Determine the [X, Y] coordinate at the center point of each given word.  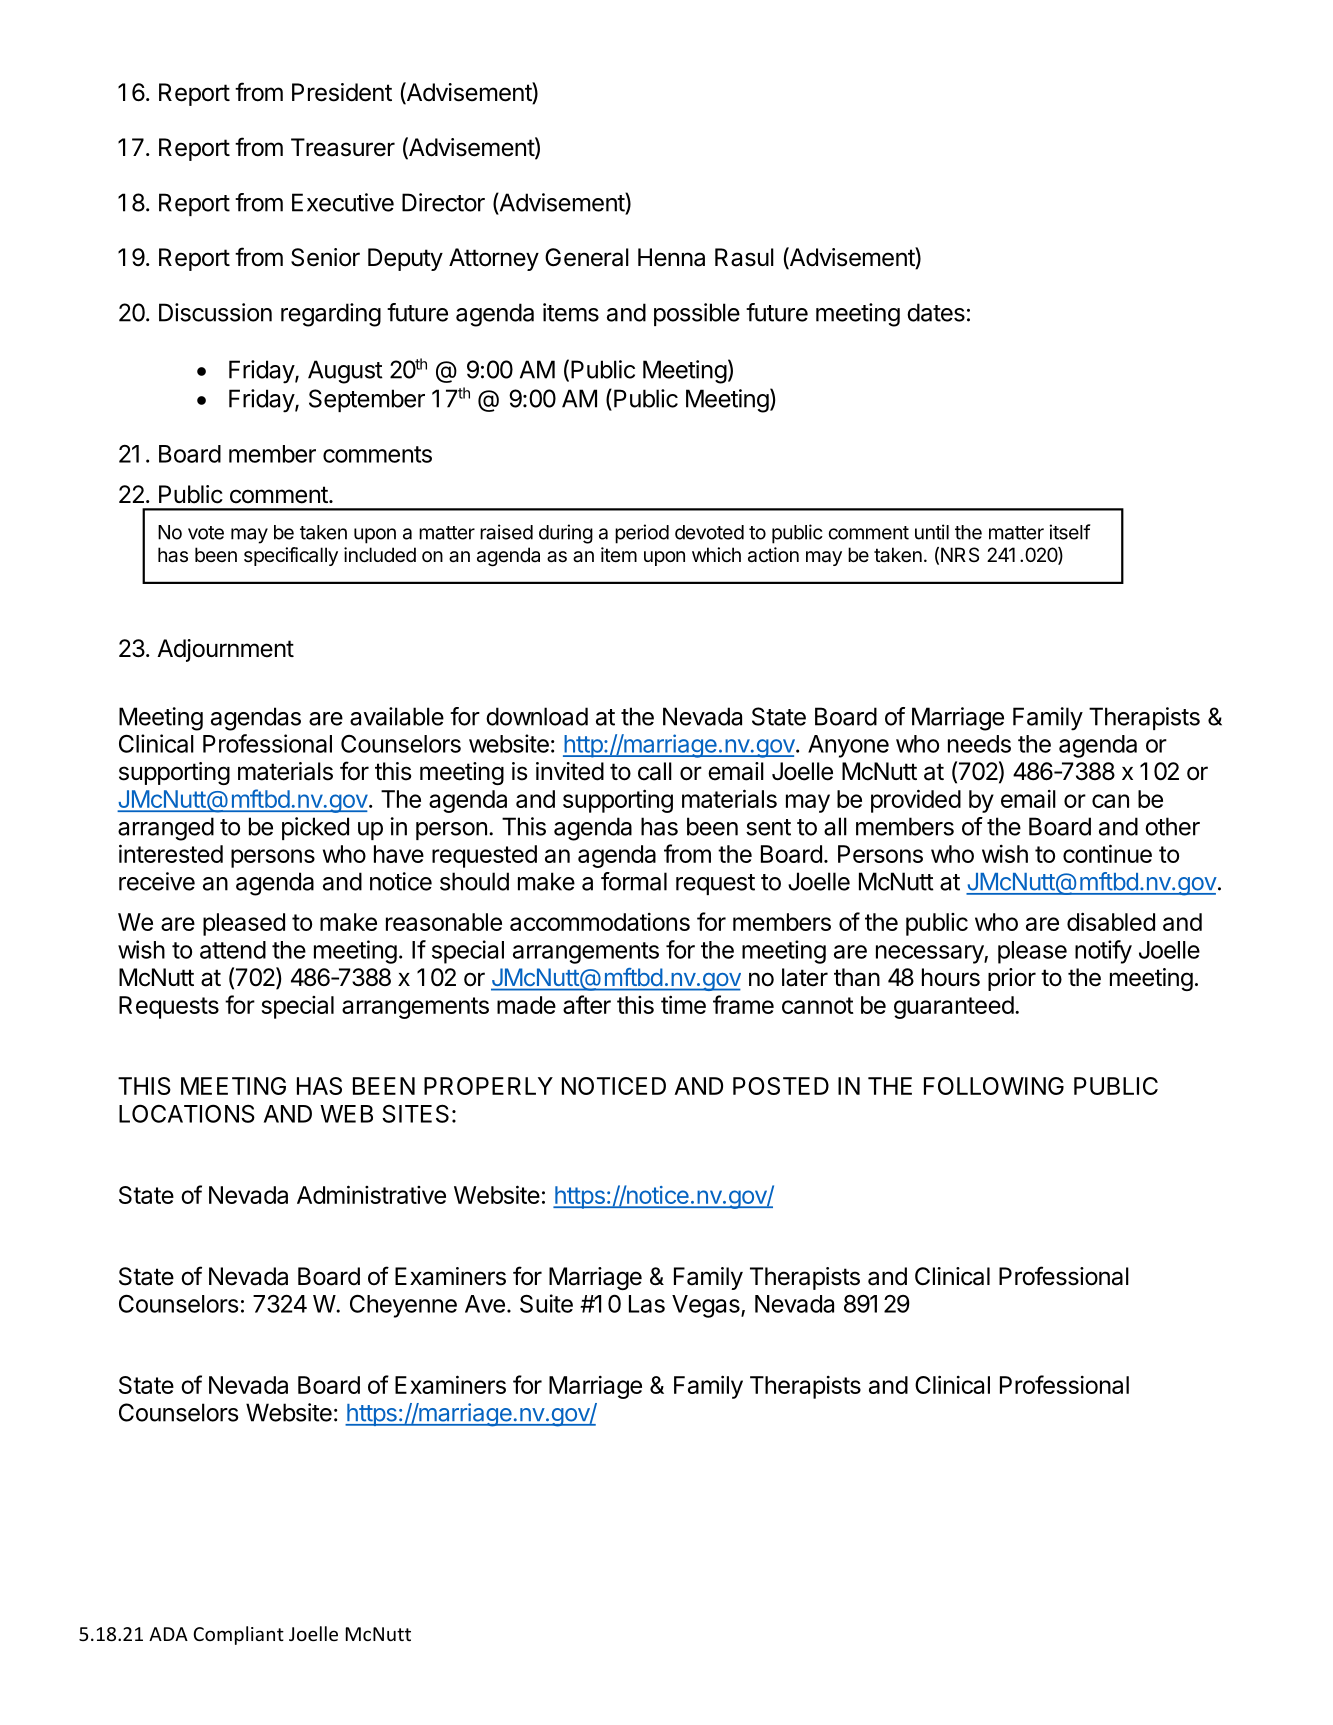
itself [1069, 532]
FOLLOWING [994, 1086]
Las [647, 1304]
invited [570, 771]
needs [979, 744]
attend [233, 950]
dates [936, 312]
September [367, 400]
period [642, 534]
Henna [671, 257]
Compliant [238, 1635]
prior [1012, 979]
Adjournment [225, 650]
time [683, 1004]
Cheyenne [403, 1306]
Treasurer [343, 147]
